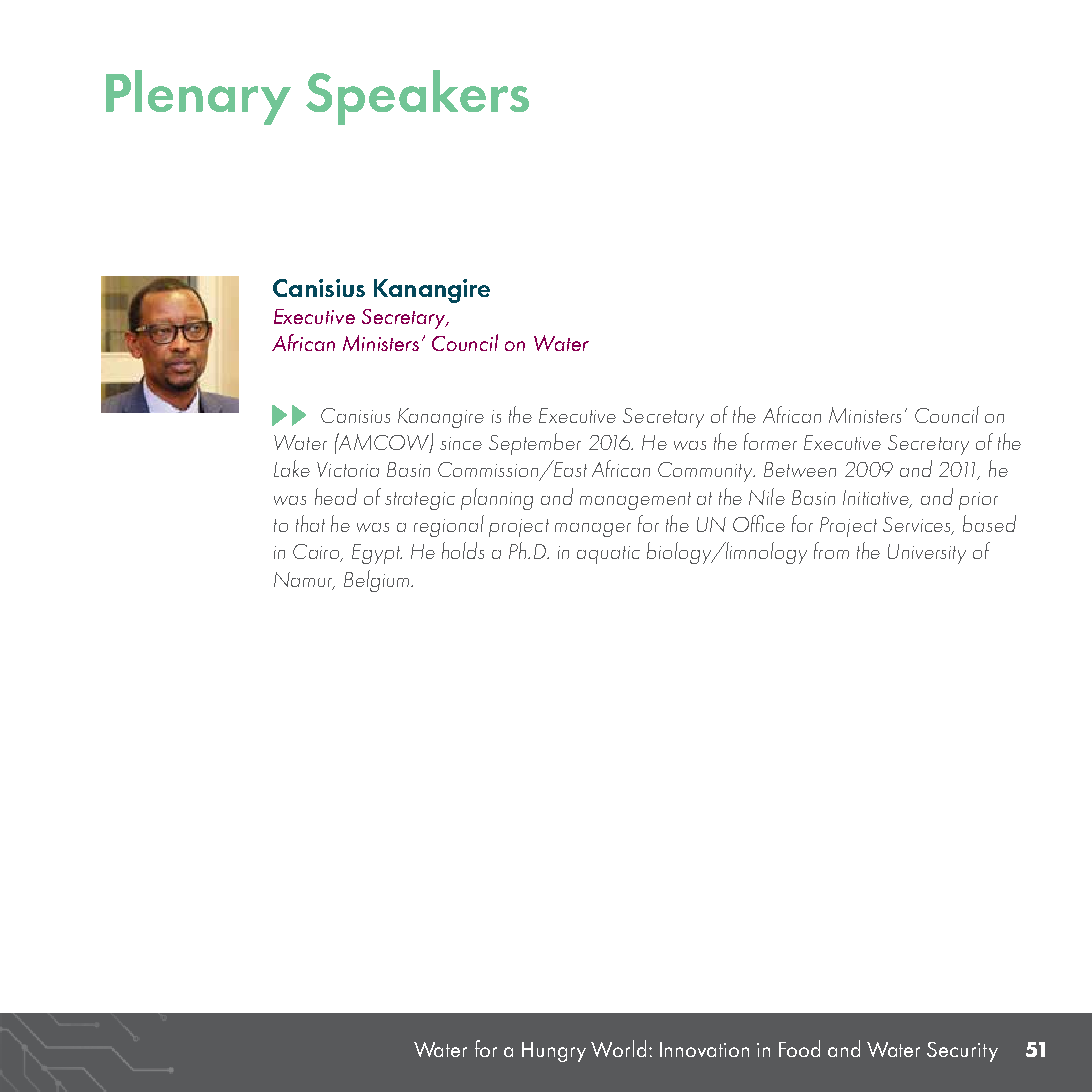 The height and width of the screenshot is (1092, 1092). I want to click on Cairo, so click(318, 553).
